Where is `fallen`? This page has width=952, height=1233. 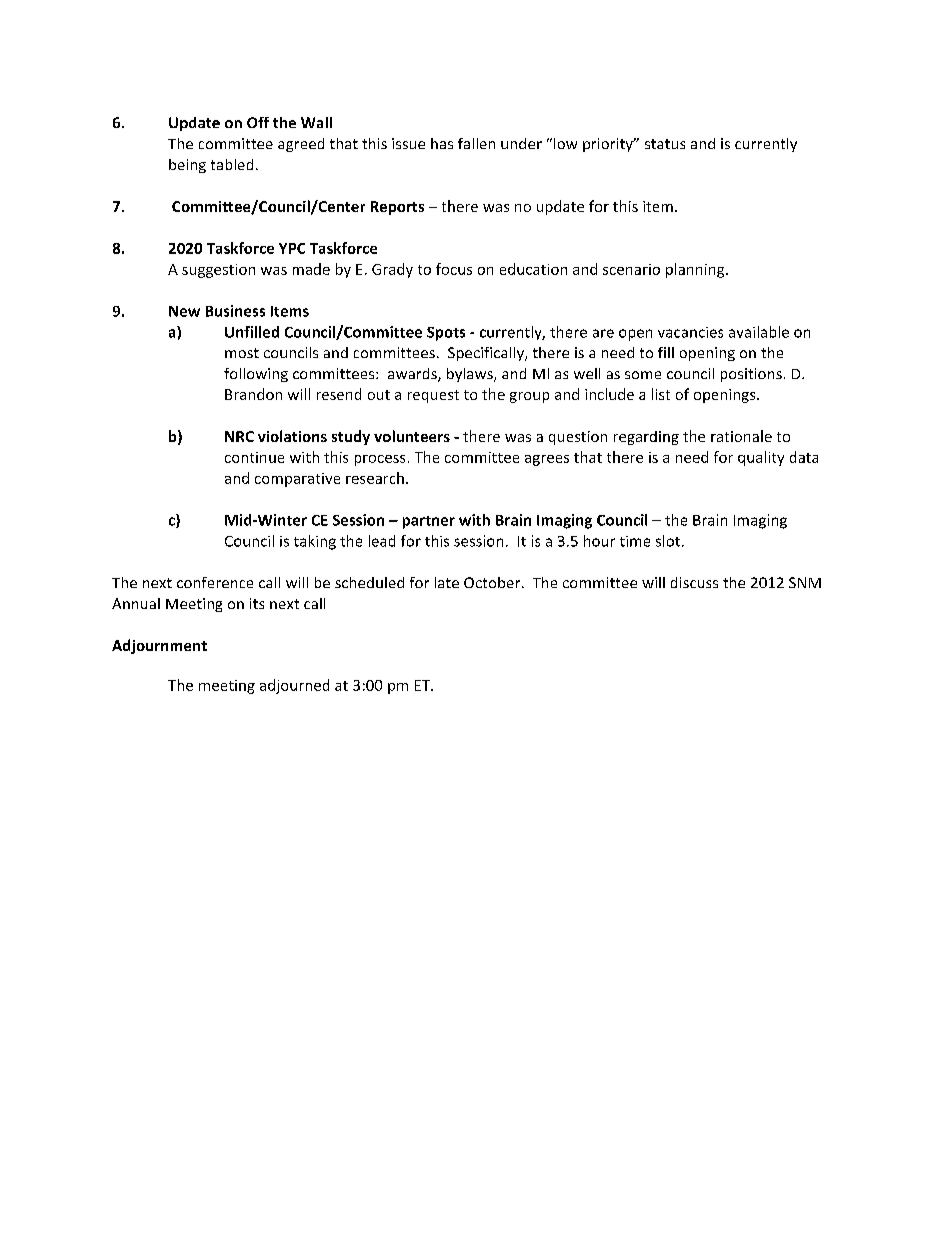 fallen is located at coordinates (476, 143).
